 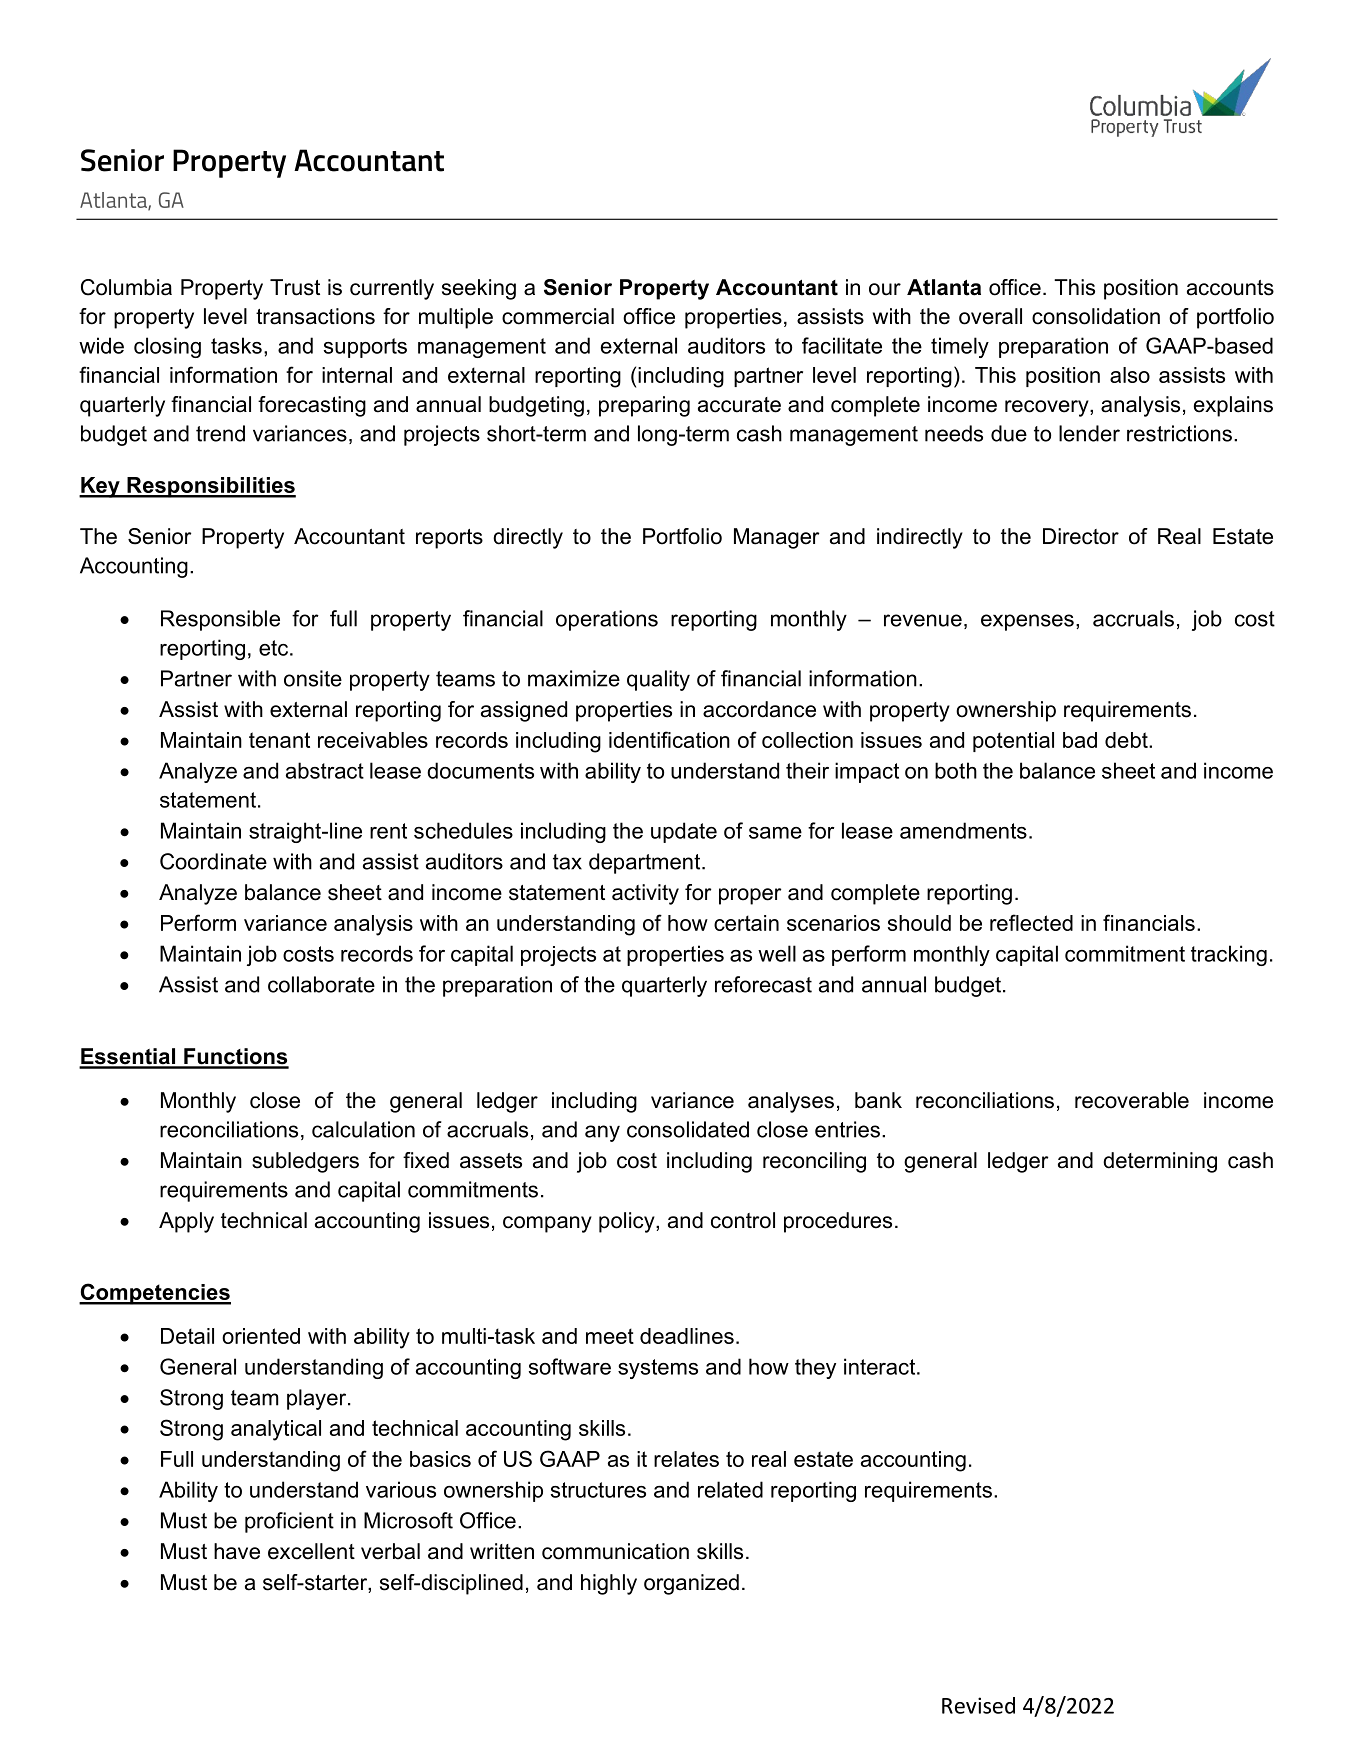 What do you see at coordinates (167, 347) in the screenshot?
I see `closing` at bounding box center [167, 347].
